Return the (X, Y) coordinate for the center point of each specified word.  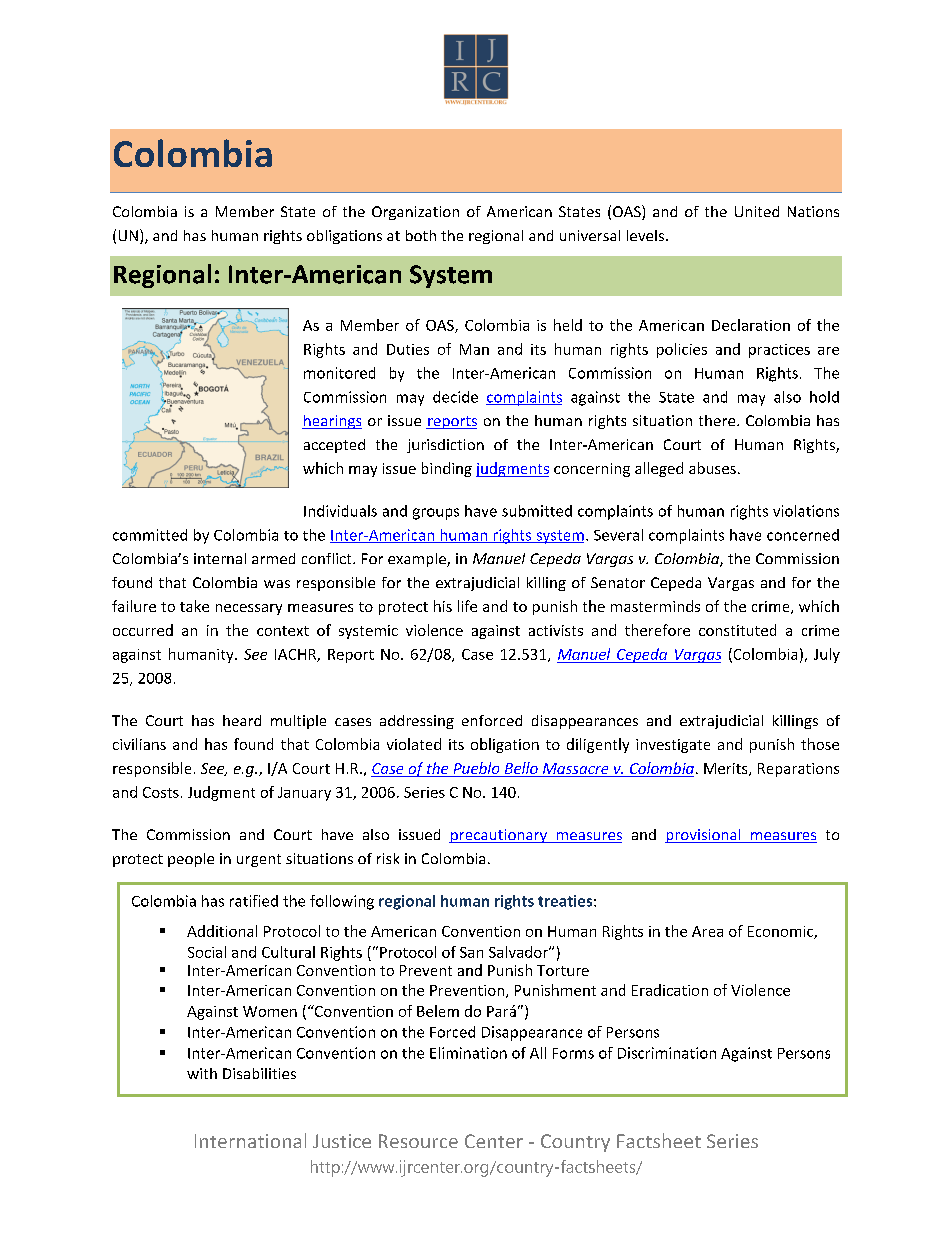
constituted (737, 630)
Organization (415, 213)
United (757, 211)
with (202, 1073)
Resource (418, 1141)
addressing (417, 722)
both (421, 235)
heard (242, 720)
